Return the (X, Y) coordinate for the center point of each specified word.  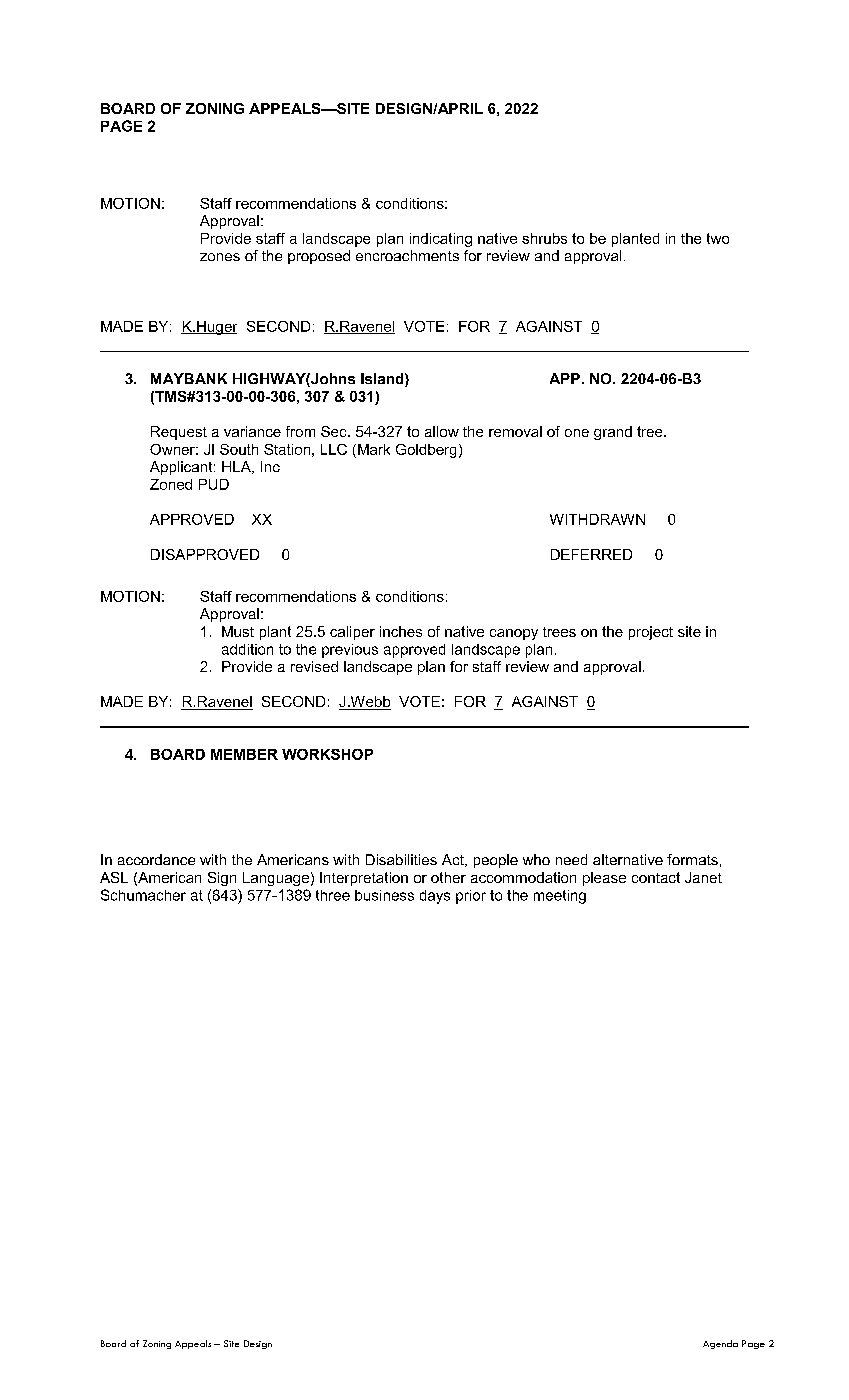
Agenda (720, 1344)
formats (692, 859)
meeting (560, 897)
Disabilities (401, 859)
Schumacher (143, 895)
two (718, 238)
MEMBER (244, 754)
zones (220, 257)
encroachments (407, 255)
